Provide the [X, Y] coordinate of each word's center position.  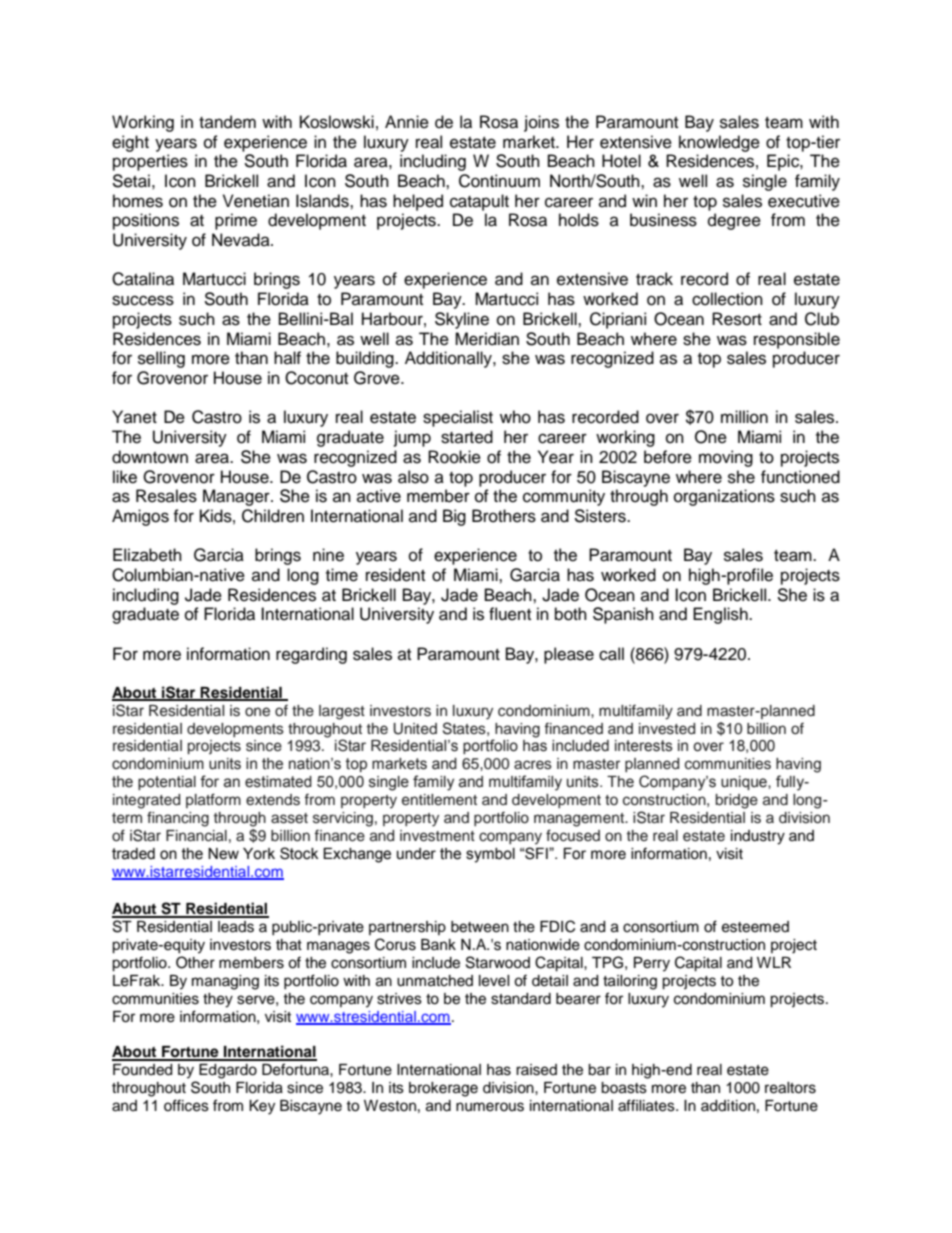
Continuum [499, 181]
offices [186, 1105]
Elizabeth [147, 555]
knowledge [719, 143]
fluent [510, 614]
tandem [227, 122]
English [721, 615]
